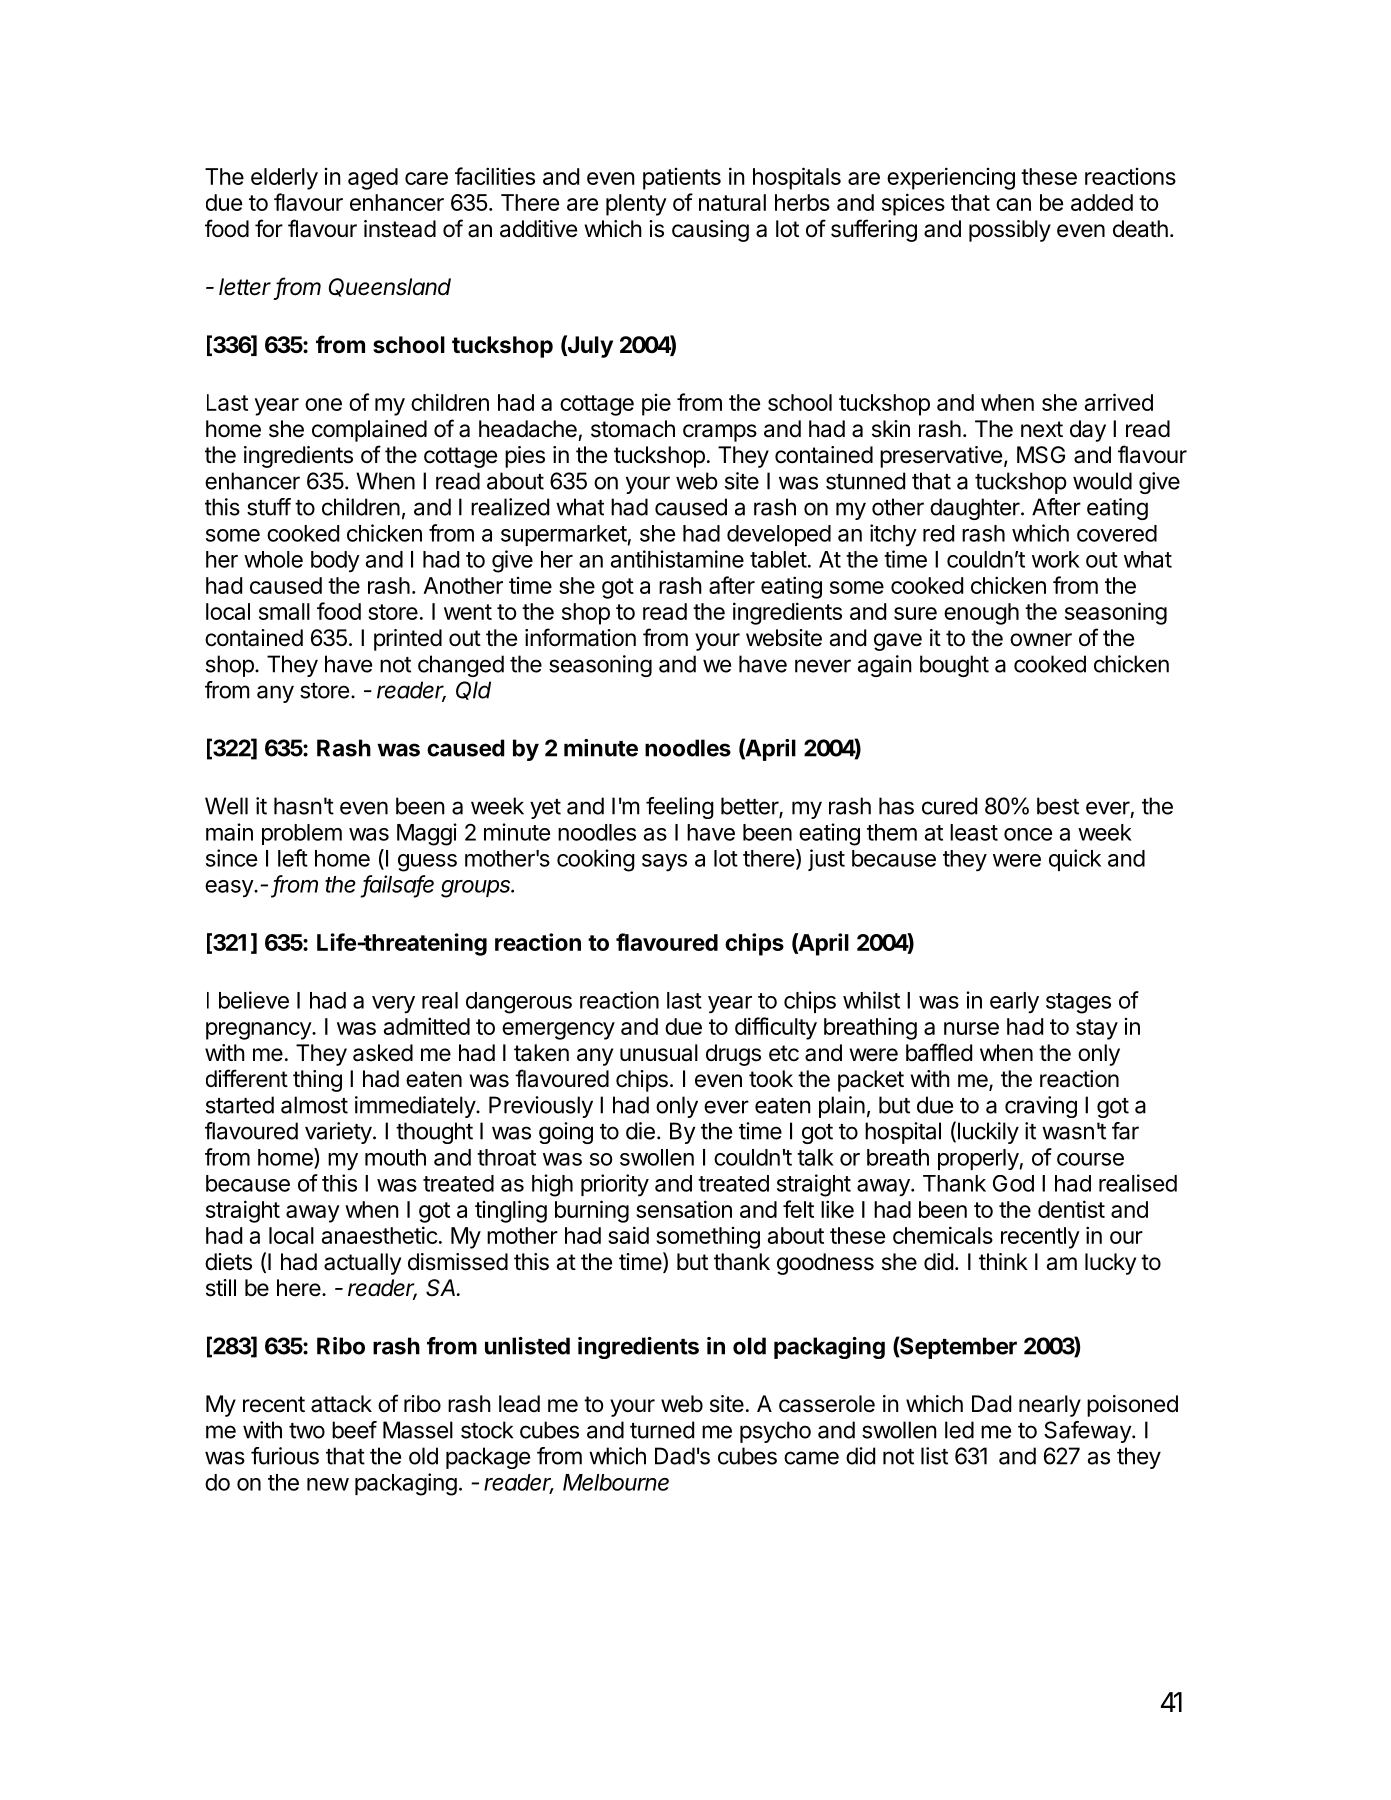 Image resolution: width=1391 pixels, height=1800 pixels. Describe the element at coordinates (373, 179) in the document. I see `aged` at that location.
